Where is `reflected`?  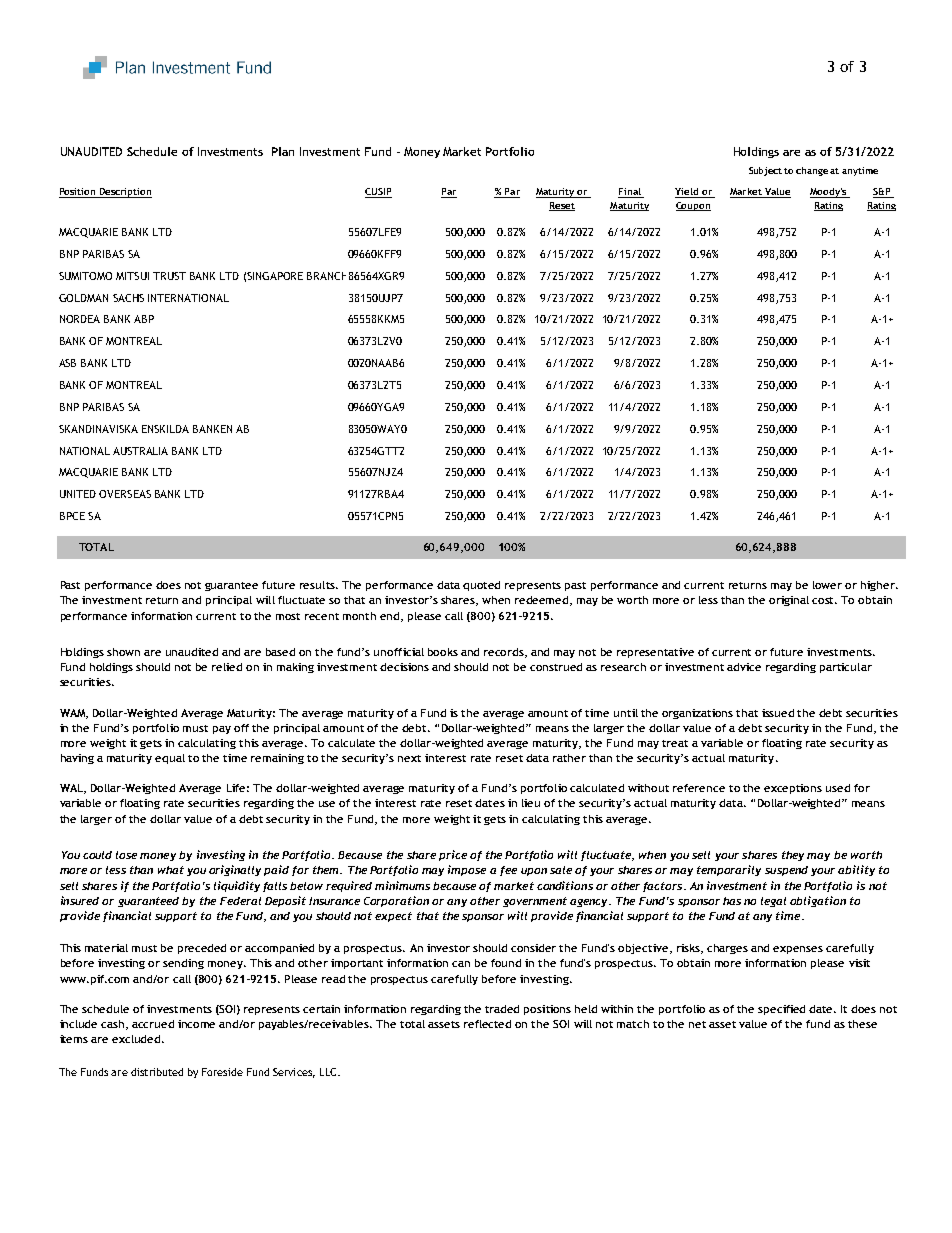 reflected is located at coordinates (487, 1024).
